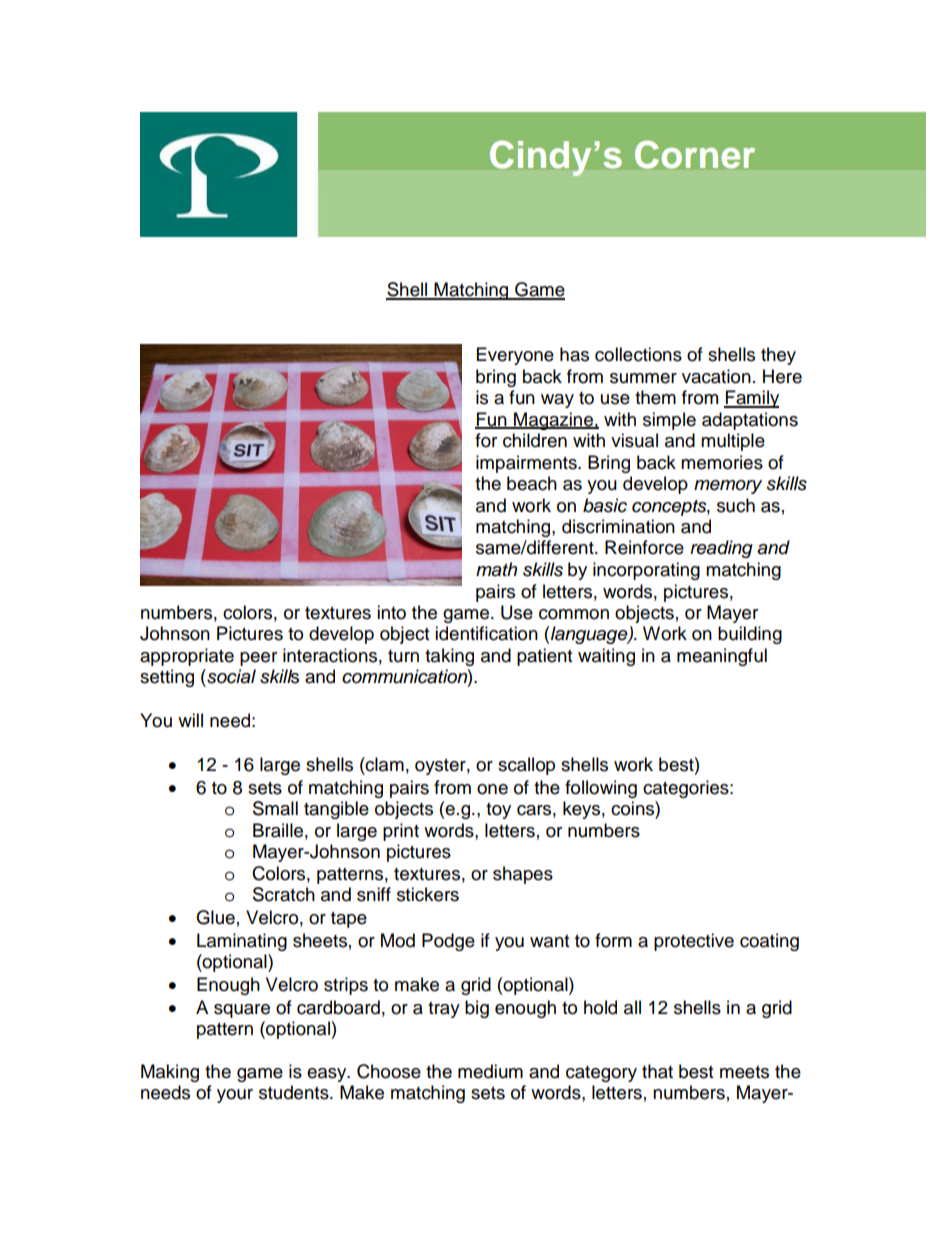 The height and width of the screenshot is (1233, 952). Describe the element at coordinates (496, 569) in the screenshot. I see `math` at that location.
